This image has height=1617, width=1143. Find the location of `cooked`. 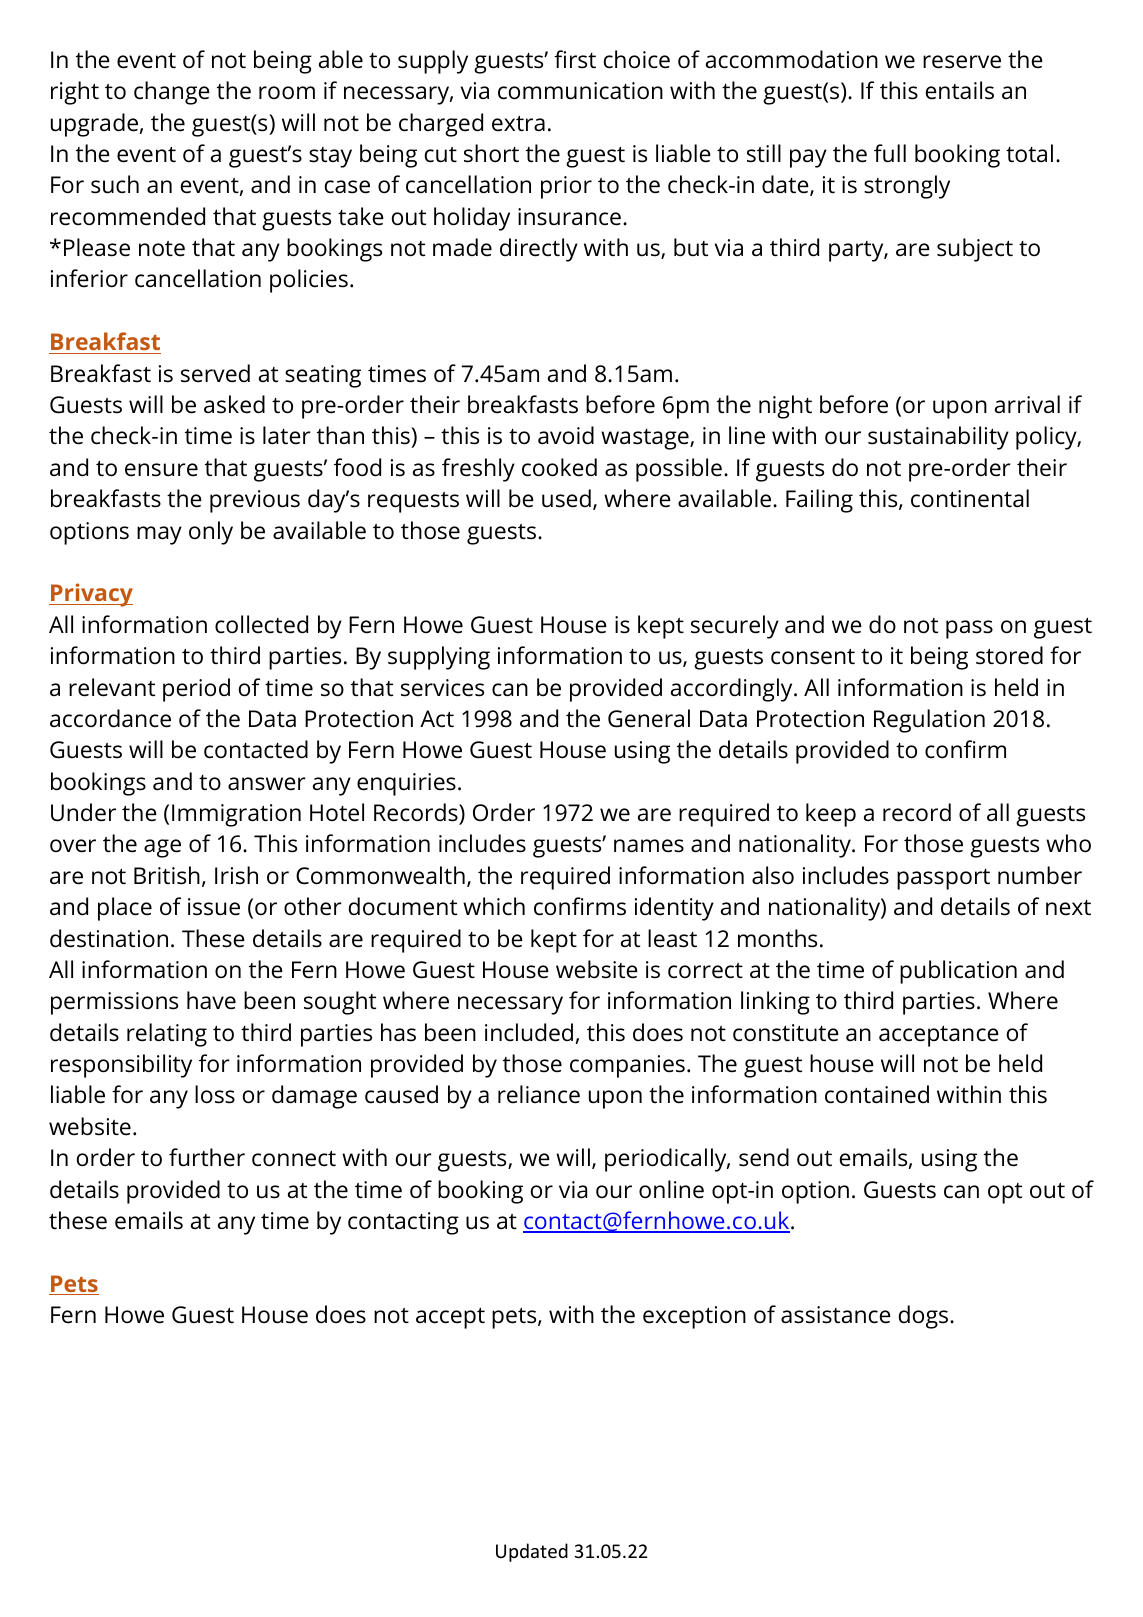

cooked is located at coordinates (559, 467).
